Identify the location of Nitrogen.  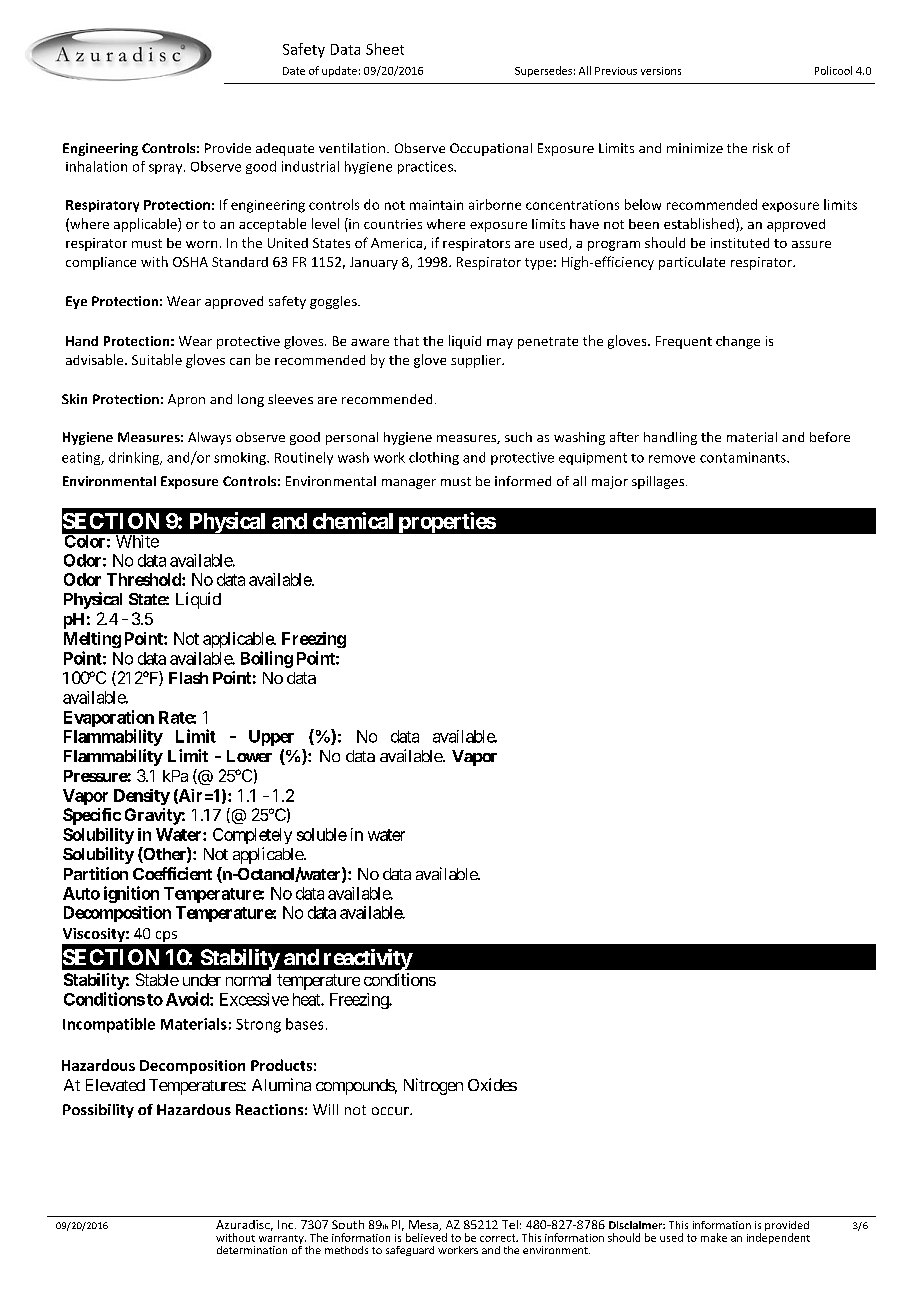
(433, 1086).
